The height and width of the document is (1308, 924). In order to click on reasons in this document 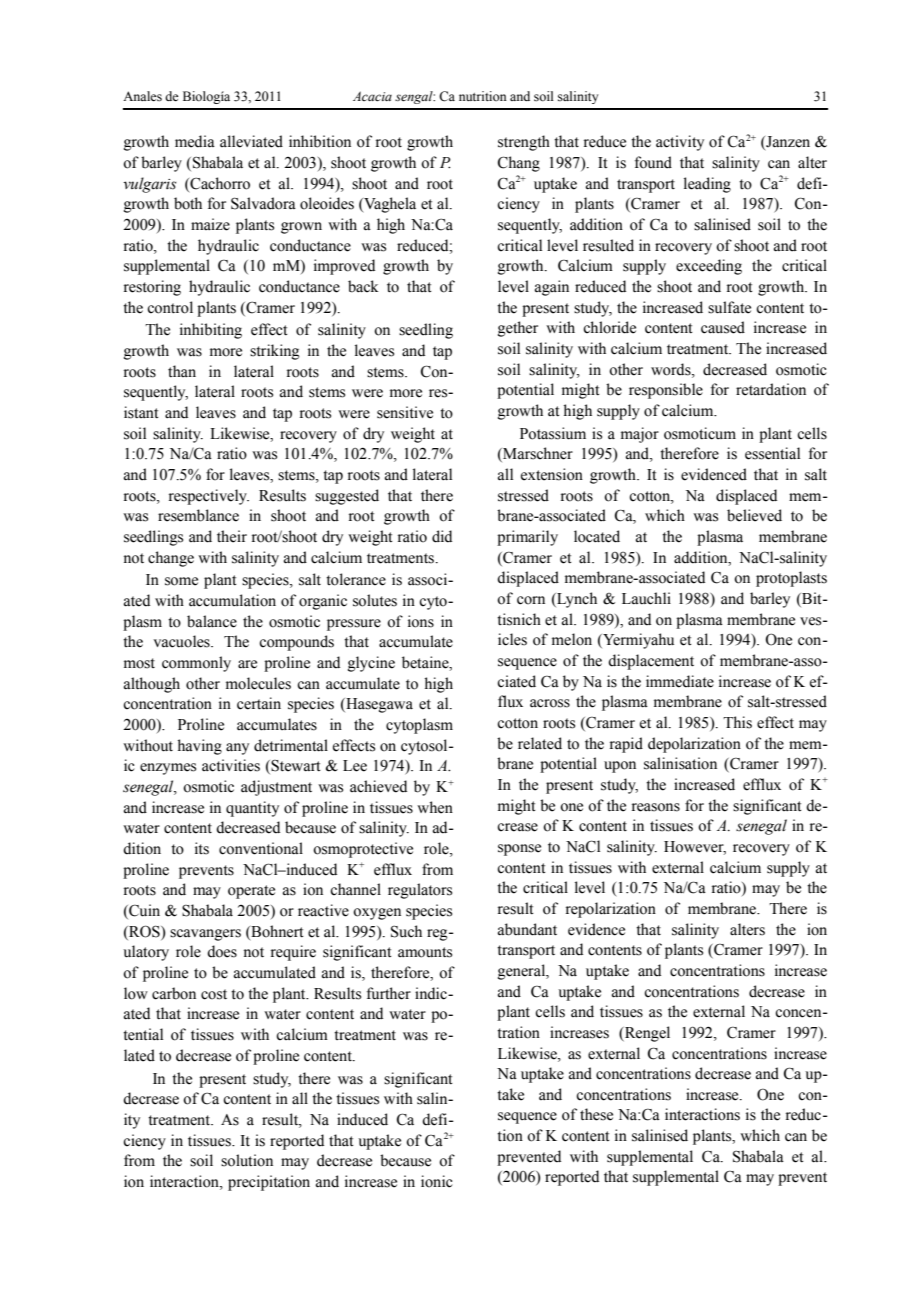, I will do `click(656, 807)`.
